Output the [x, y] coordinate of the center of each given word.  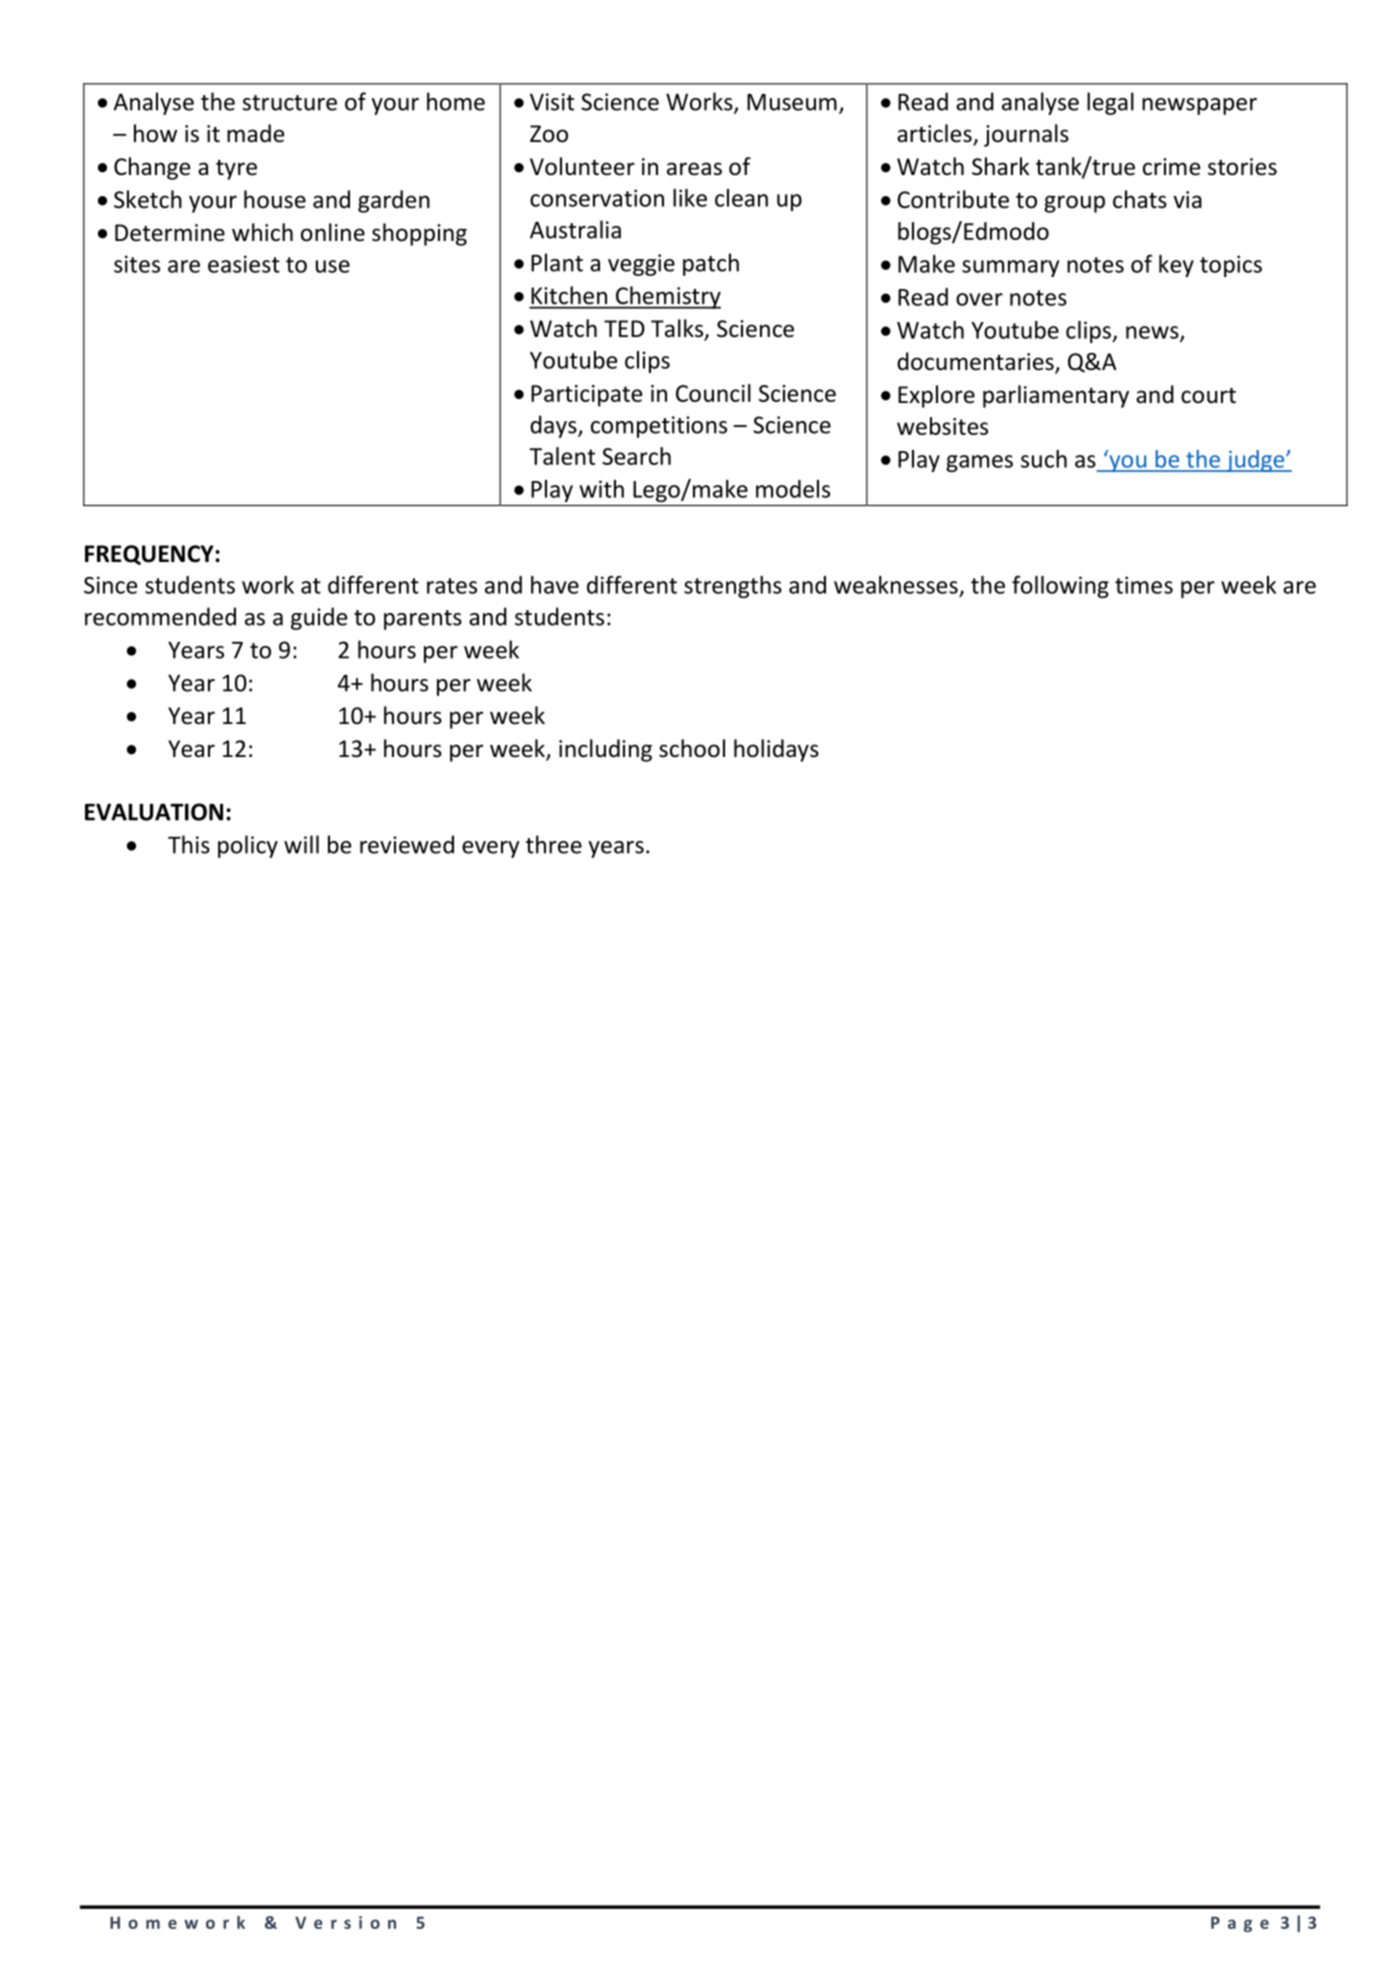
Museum [792, 102]
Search [636, 456]
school [692, 748]
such [1044, 459]
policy [248, 846]
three [554, 844]
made [255, 133]
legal [1110, 103]
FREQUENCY [150, 555]
